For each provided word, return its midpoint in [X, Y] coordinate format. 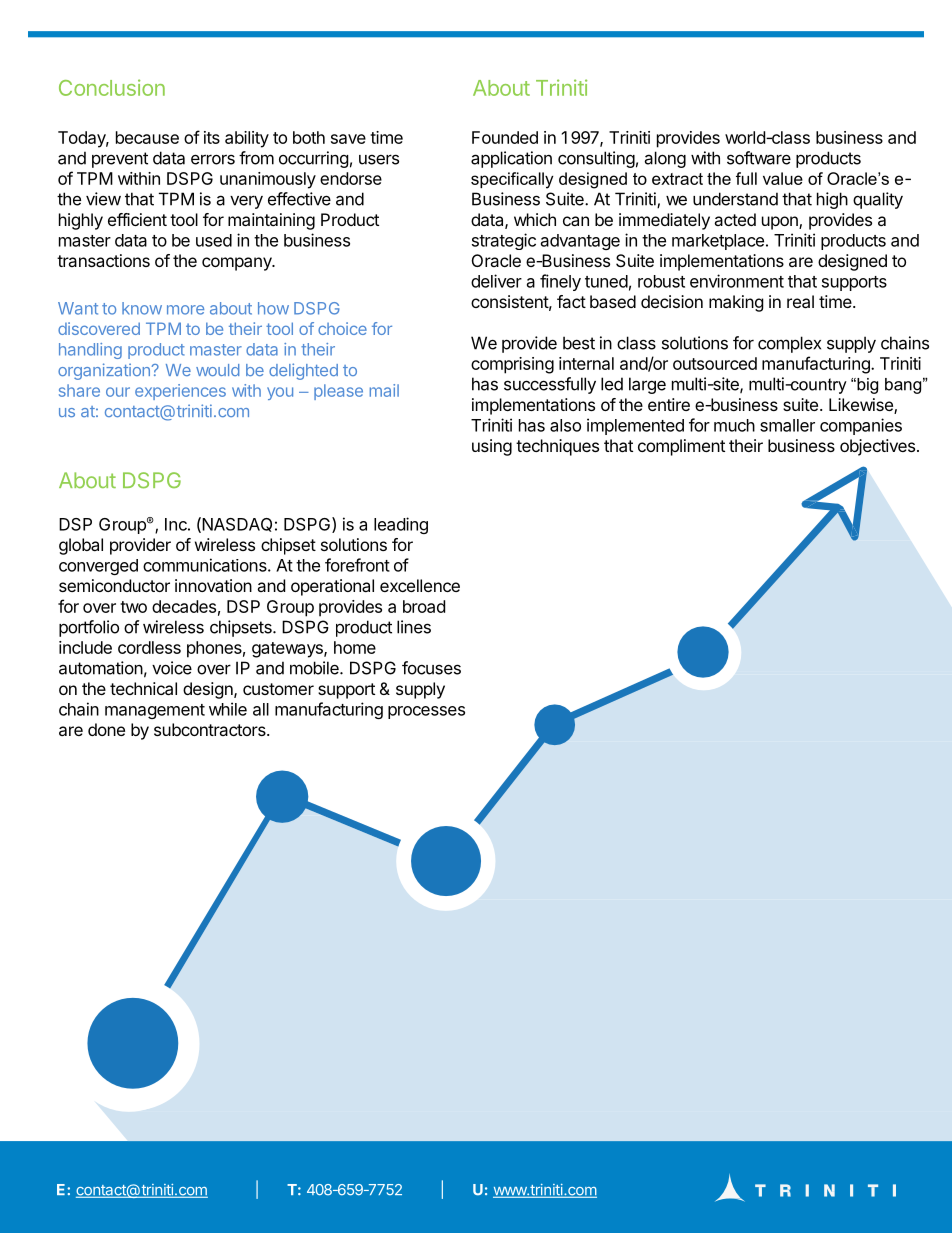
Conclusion [112, 87]
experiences [180, 392]
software [759, 158]
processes [426, 712]
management [155, 711]
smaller [787, 425]
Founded [505, 137]
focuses [431, 668]
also [565, 425]
